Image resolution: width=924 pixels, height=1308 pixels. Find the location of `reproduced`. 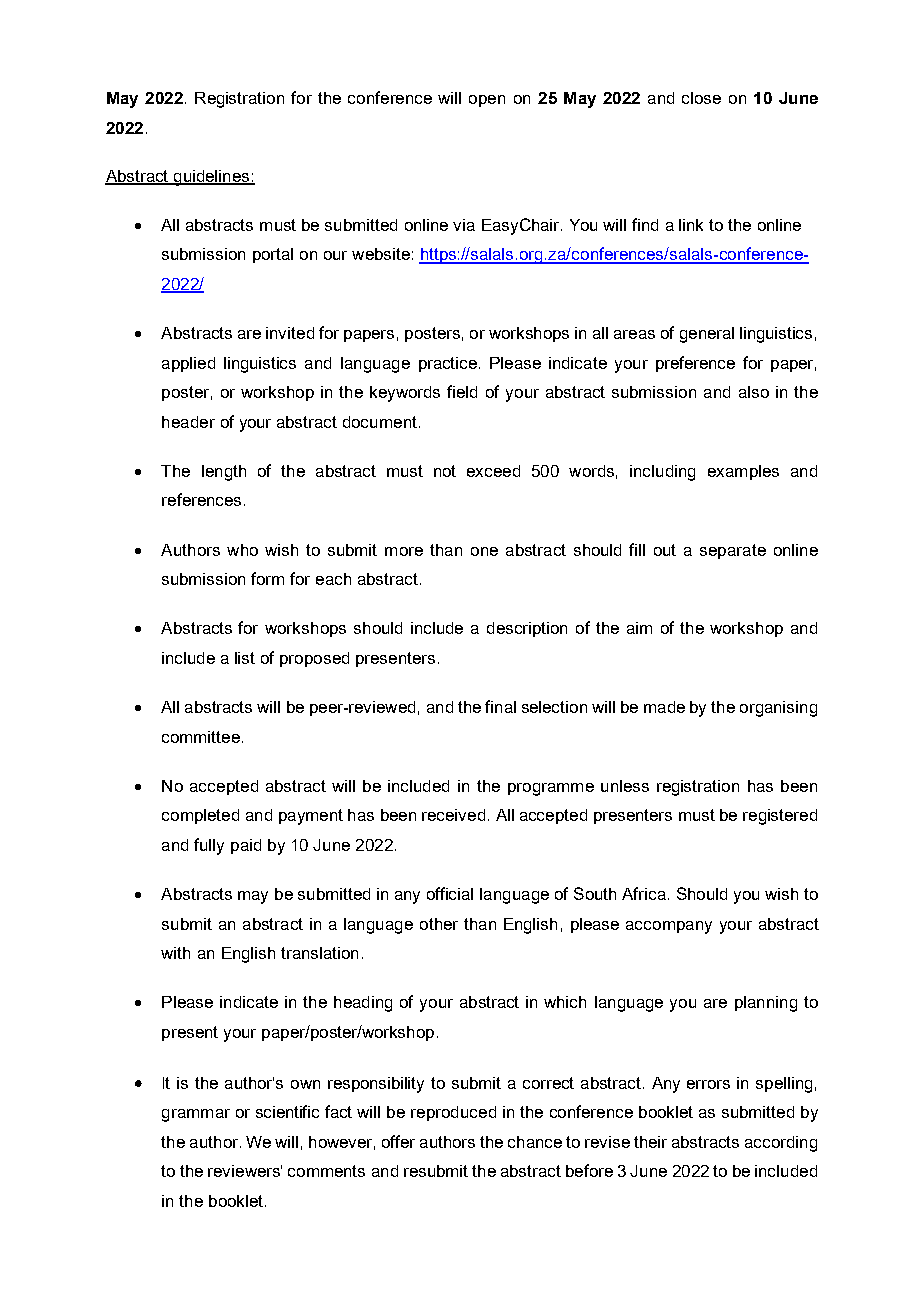

reproduced is located at coordinates (453, 1113).
